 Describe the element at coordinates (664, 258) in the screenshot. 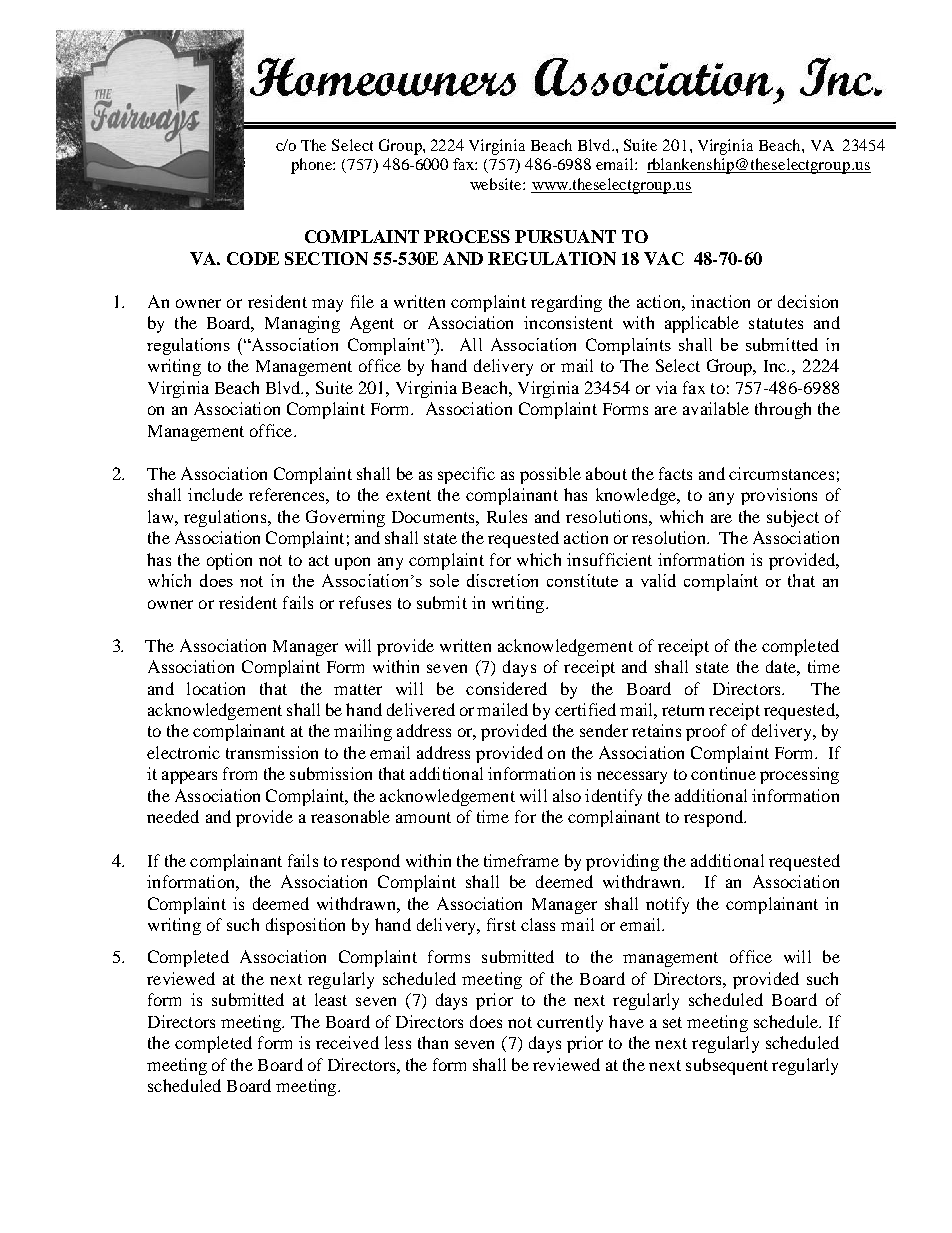

I see `VAC` at that location.
